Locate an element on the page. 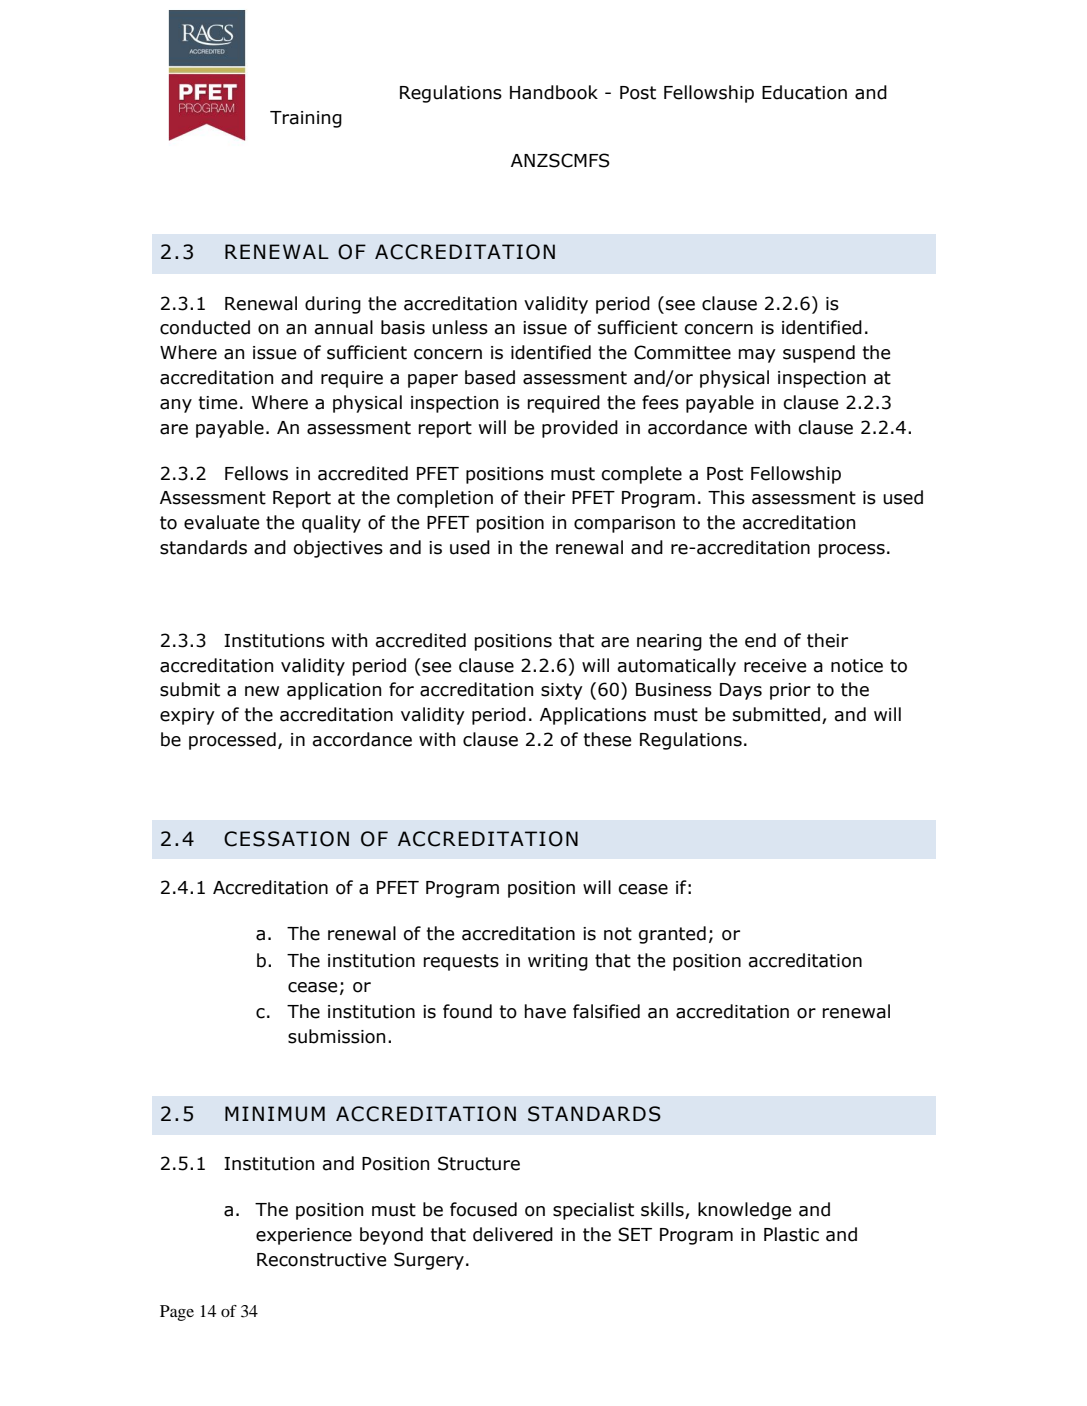  prior is located at coordinates (790, 691).
